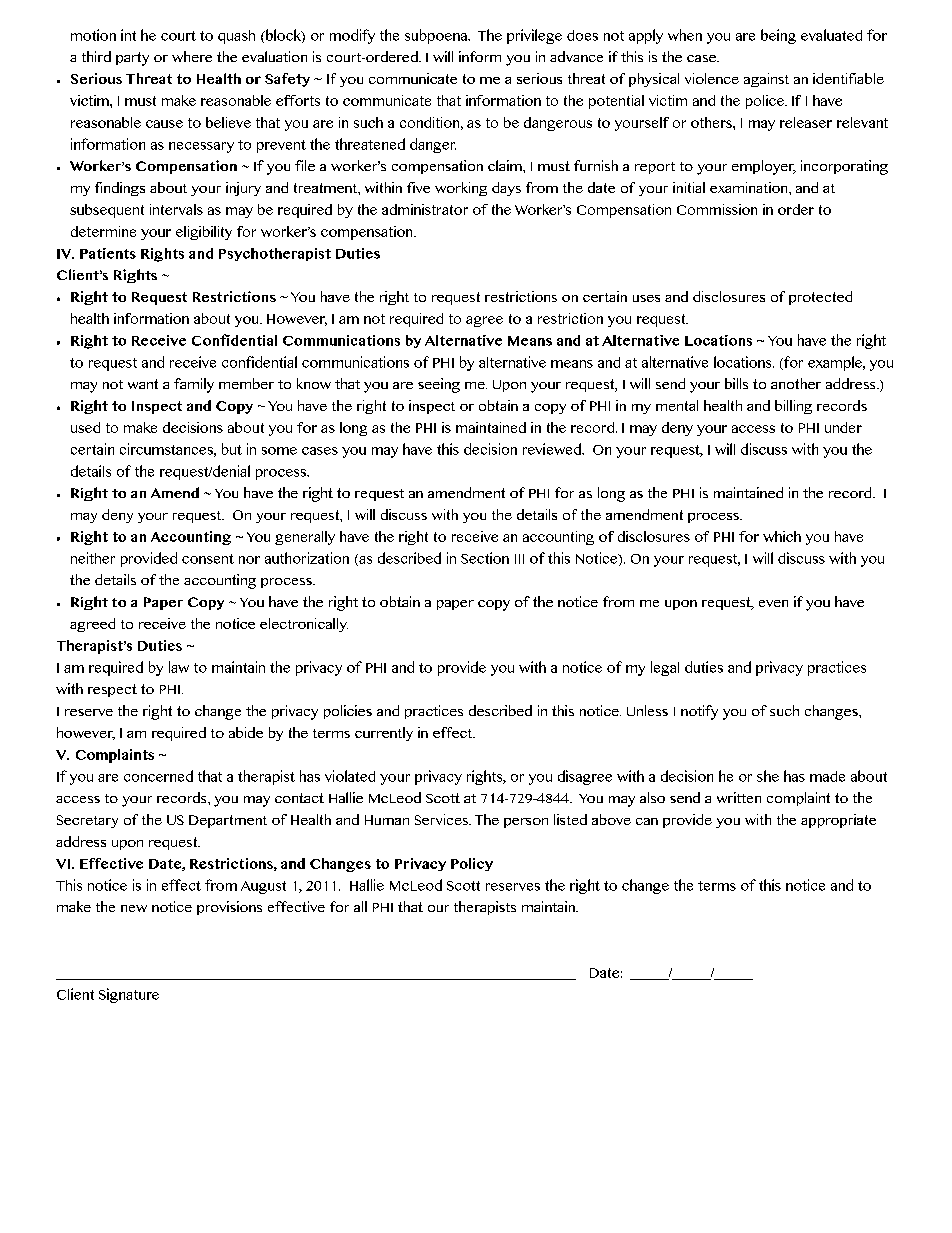 The width and height of the screenshot is (952, 1233). What do you see at coordinates (192, 56) in the screenshot?
I see `where` at bounding box center [192, 56].
